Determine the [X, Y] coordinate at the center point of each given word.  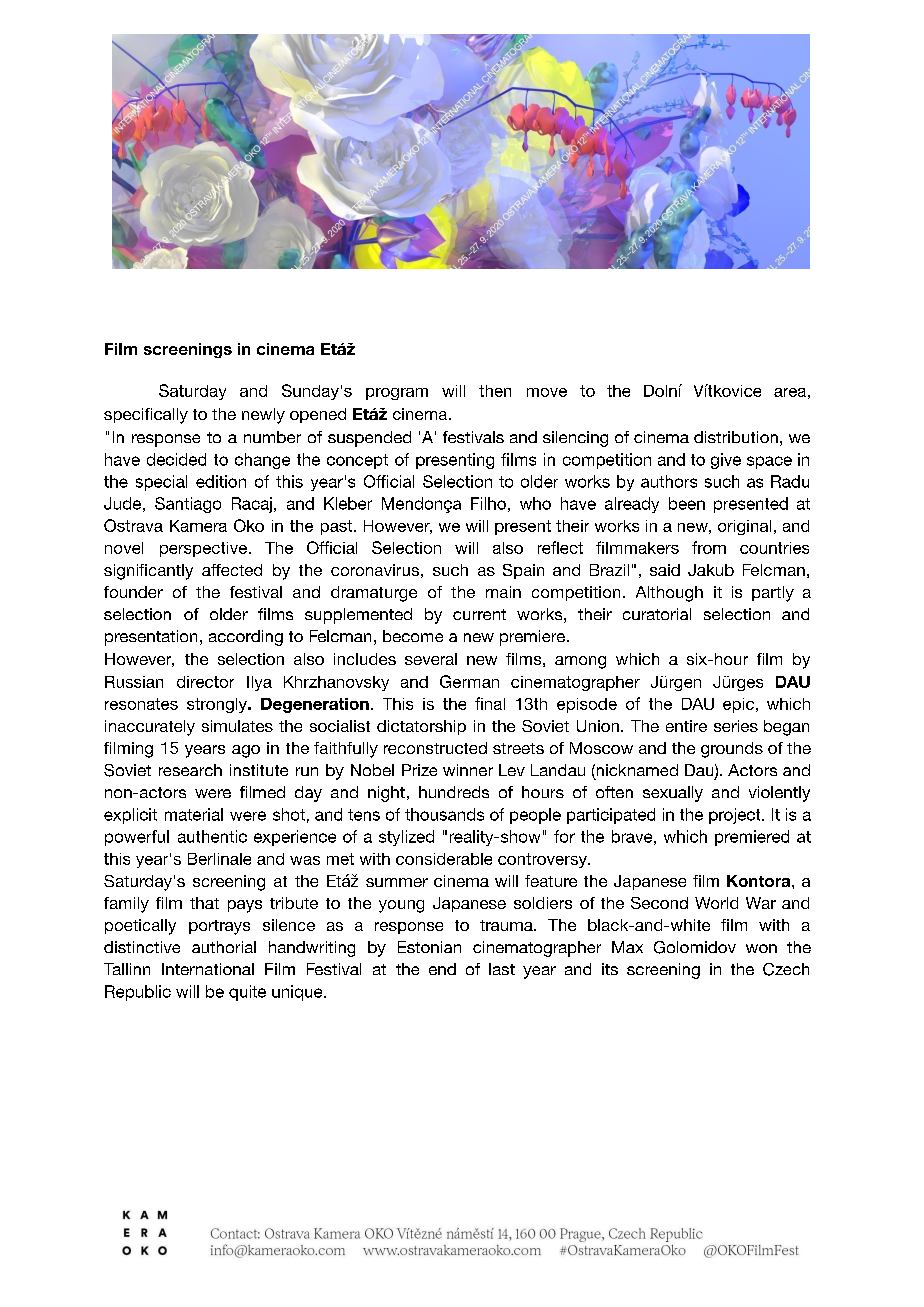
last [502, 969]
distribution [736, 437]
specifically [146, 416]
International [208, 969]
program [397, 394]
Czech [786, 969]
